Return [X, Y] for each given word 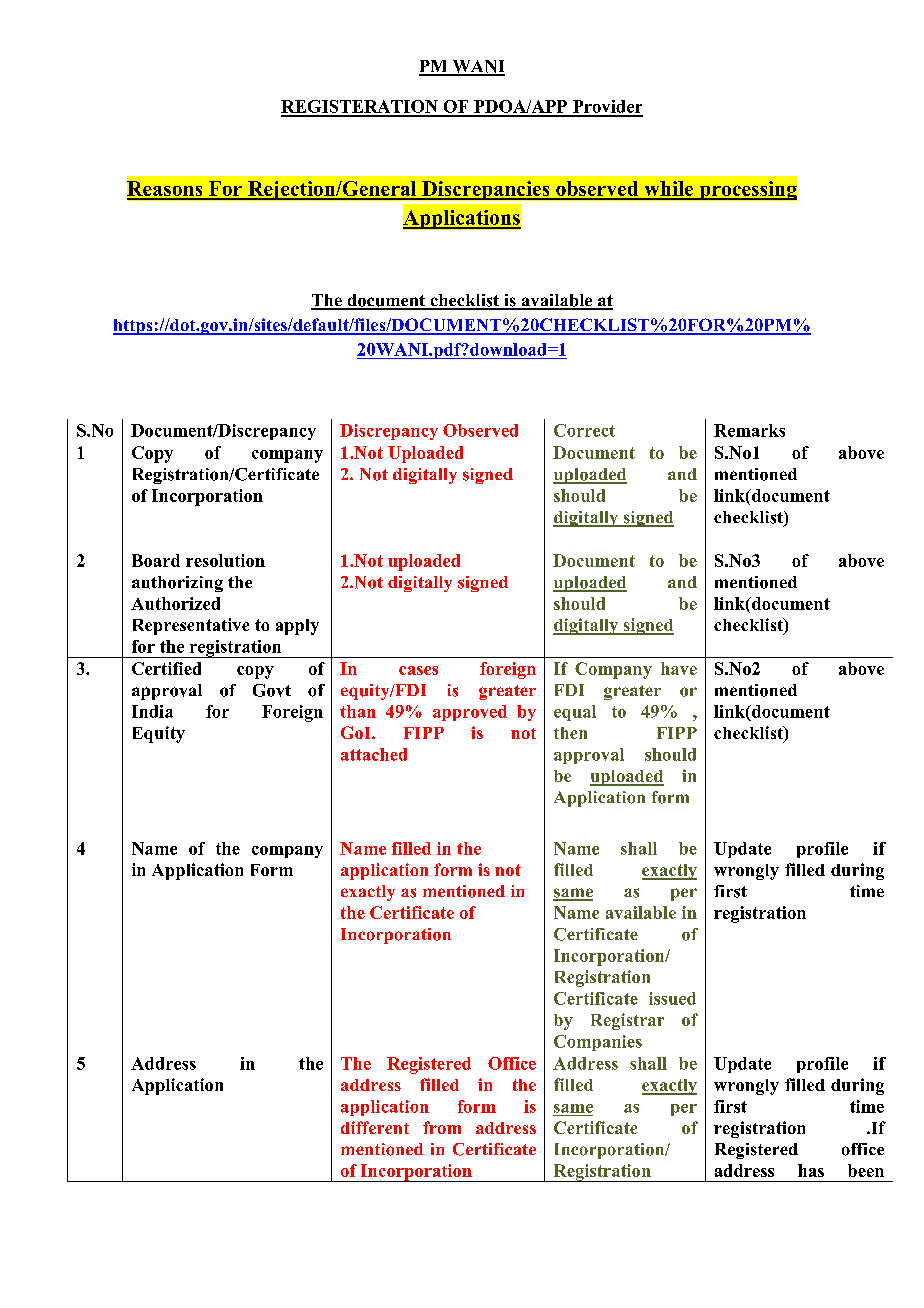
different [375, 1127]
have [679, 668]
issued [672, 998]
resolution [225, 560]
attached [374, 754]
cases [418, 670]
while [669, 190]
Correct [584, 430]
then [570, 733]
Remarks [749, 430]
